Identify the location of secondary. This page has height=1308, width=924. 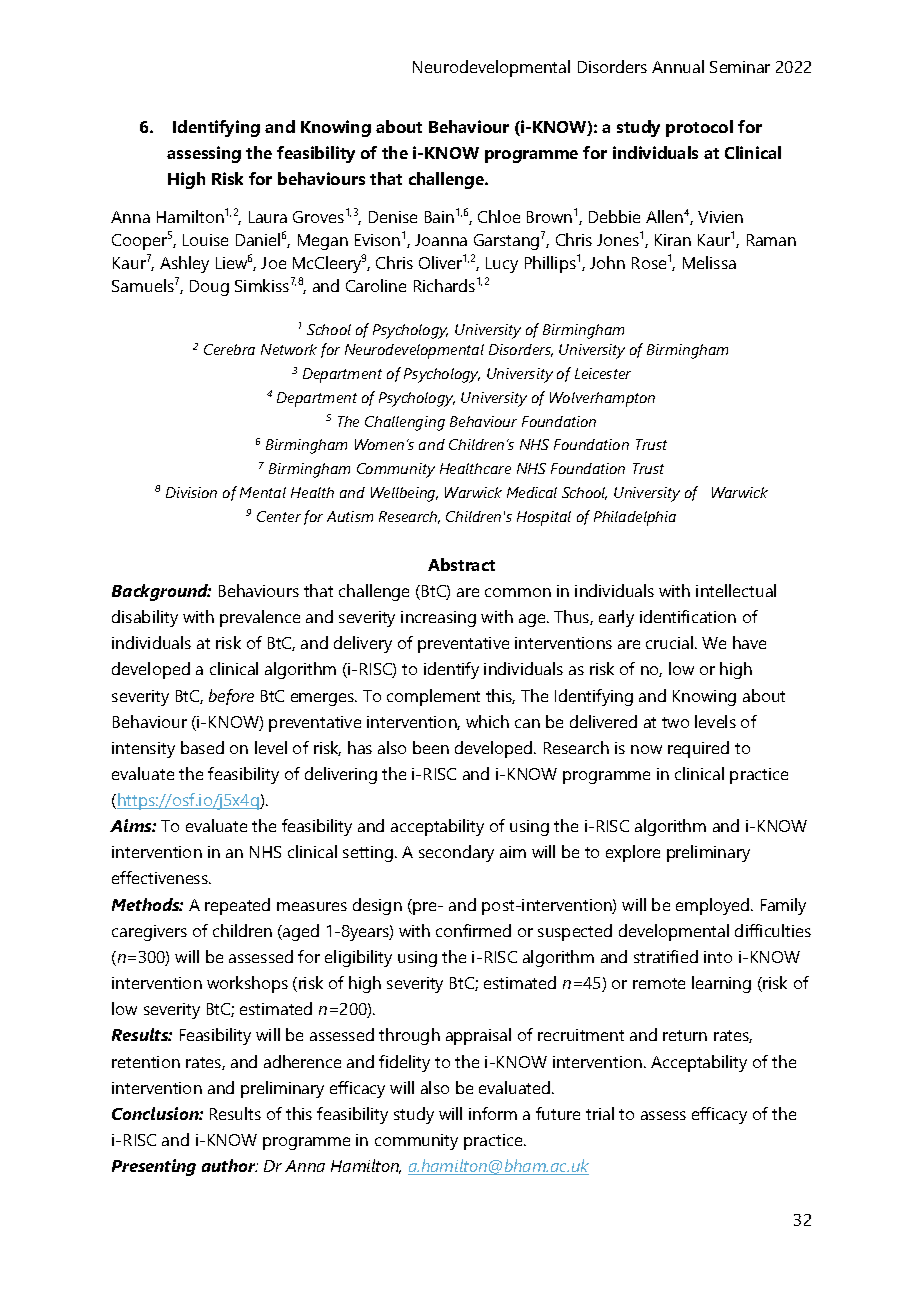
(456, 853).
